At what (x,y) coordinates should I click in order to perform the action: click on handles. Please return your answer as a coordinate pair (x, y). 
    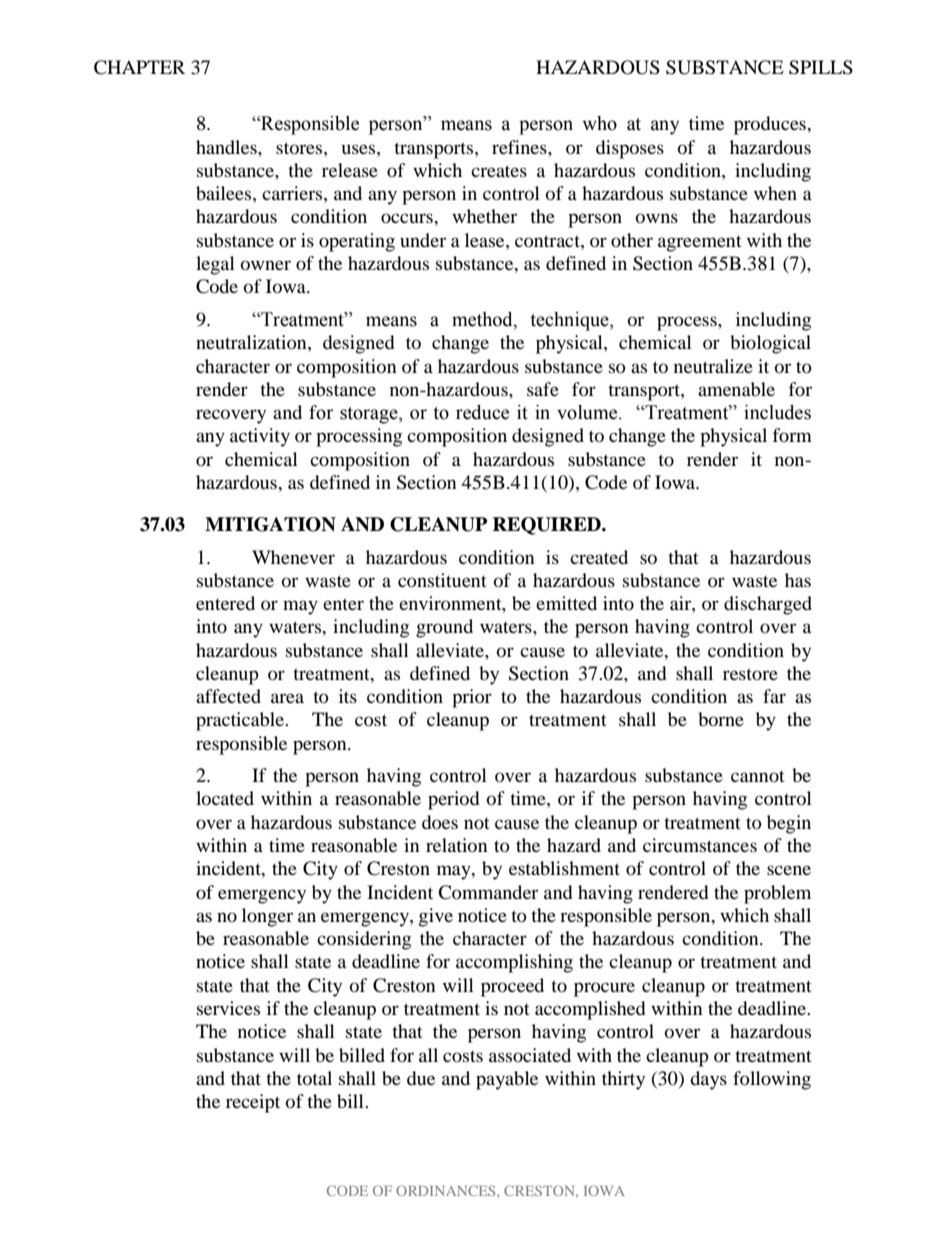
    Looking at the image, I should click on (227, 147).
